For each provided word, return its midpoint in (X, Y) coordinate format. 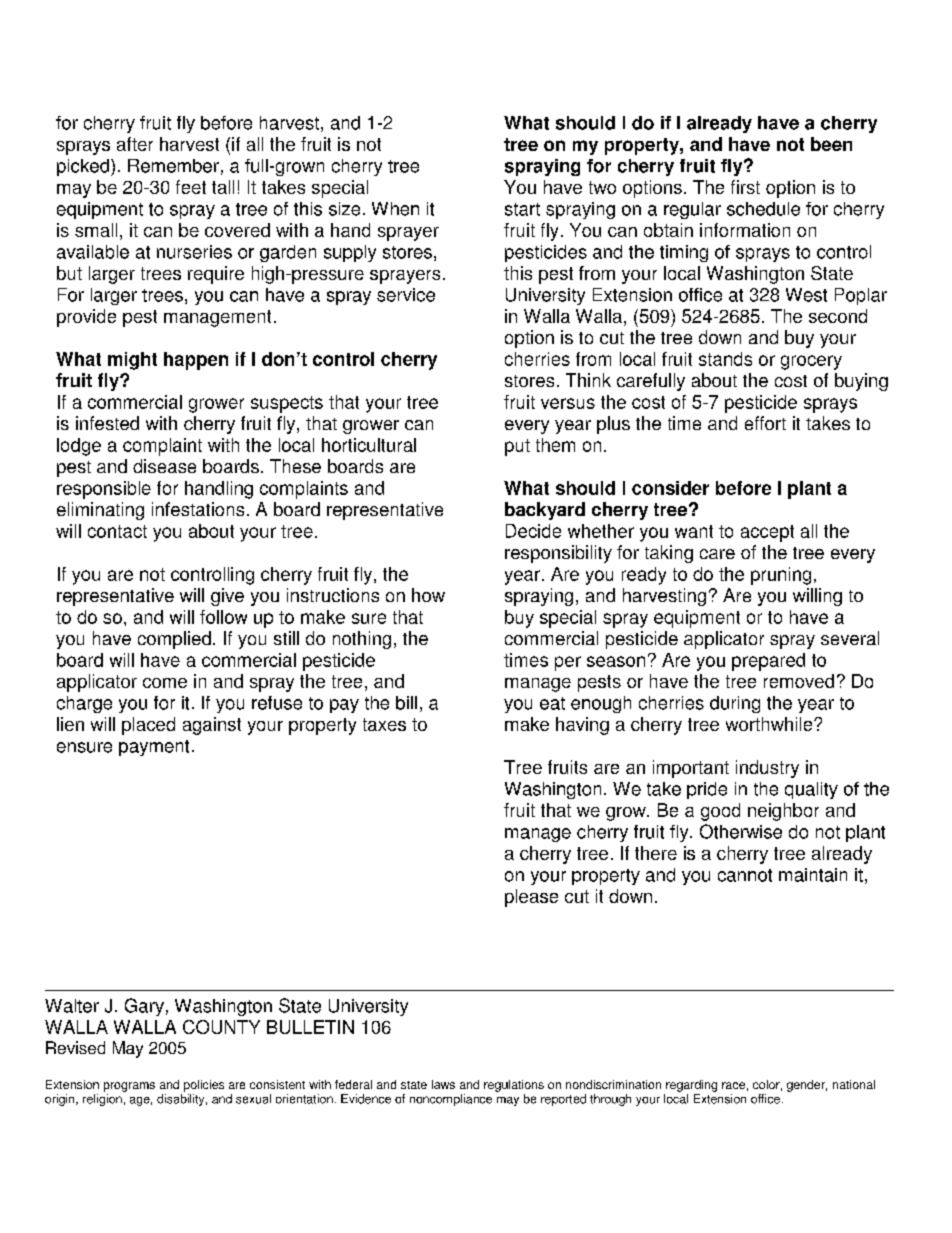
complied (174, 640)
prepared (768, 662)
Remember (173, 166)
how (428, 595)
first (745, 187)
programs (129, 1087)
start (522, 209)
